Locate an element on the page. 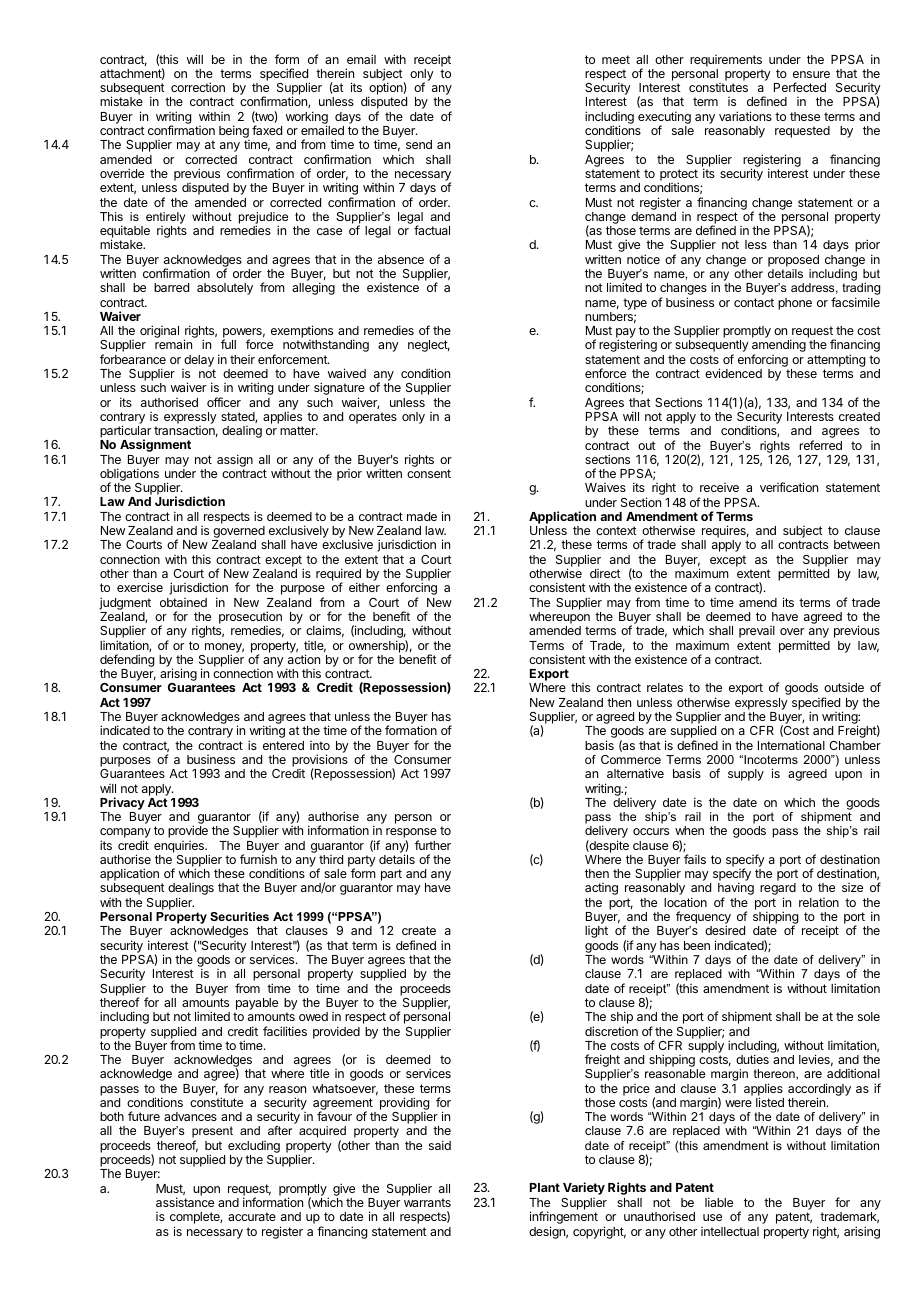  Perfected is located at coordinates (800, 87).
